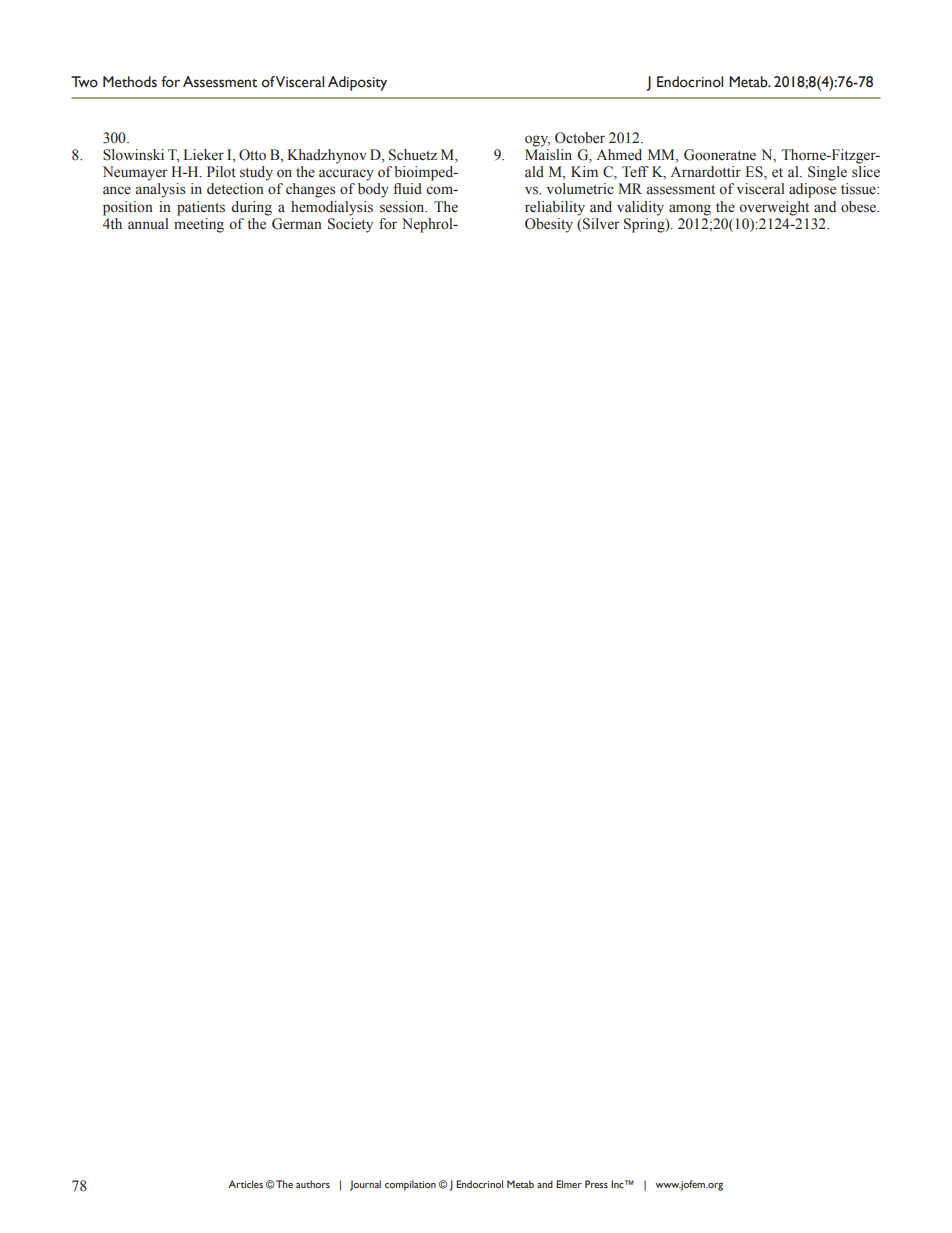 Image resolution: width=952 pixels, height=1233 pixels. Describe the element at coordinates (774, 208) in the document. I see `overweight` at that location.
